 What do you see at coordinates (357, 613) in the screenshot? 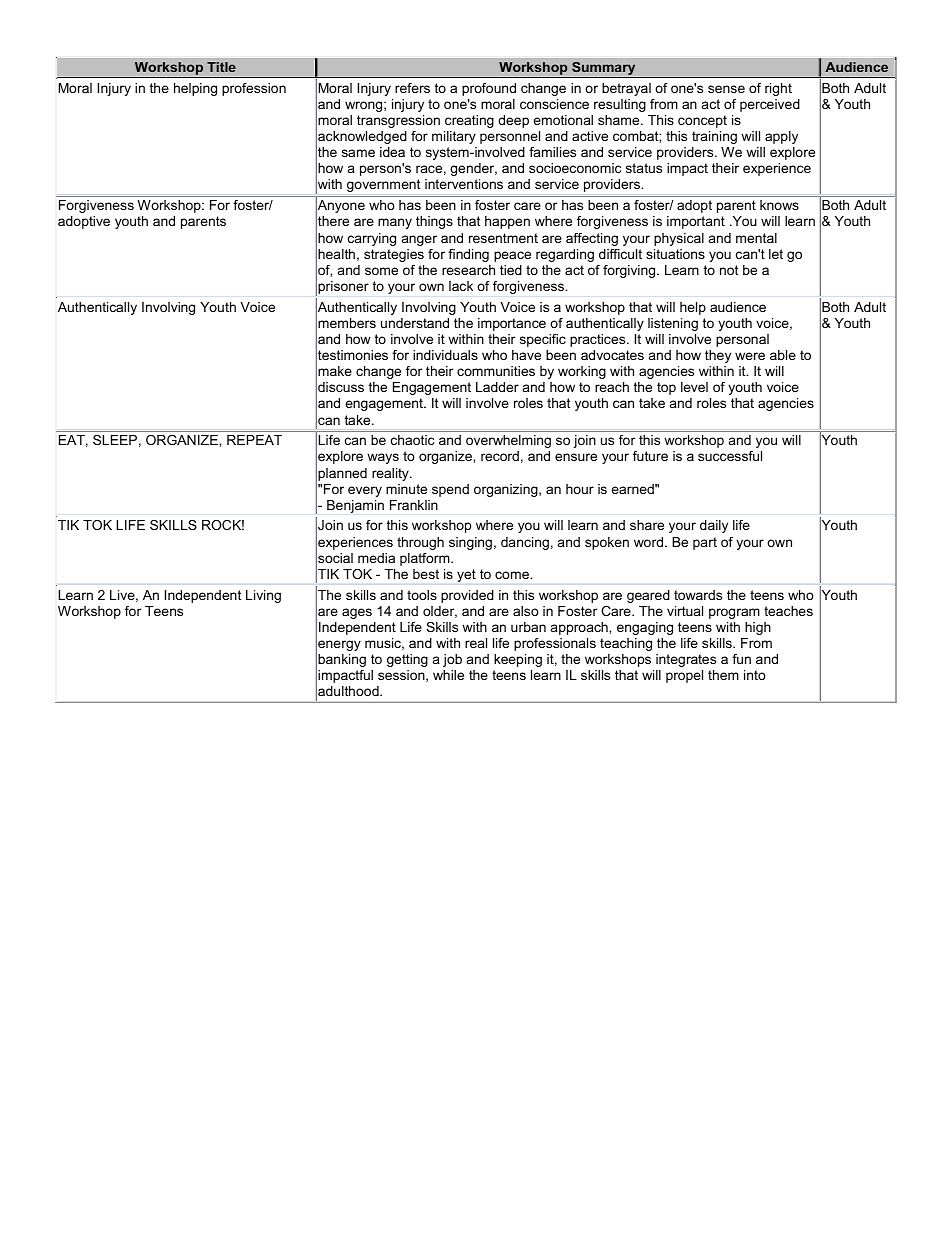
I see `ages` at bounding box center [357, 613].
